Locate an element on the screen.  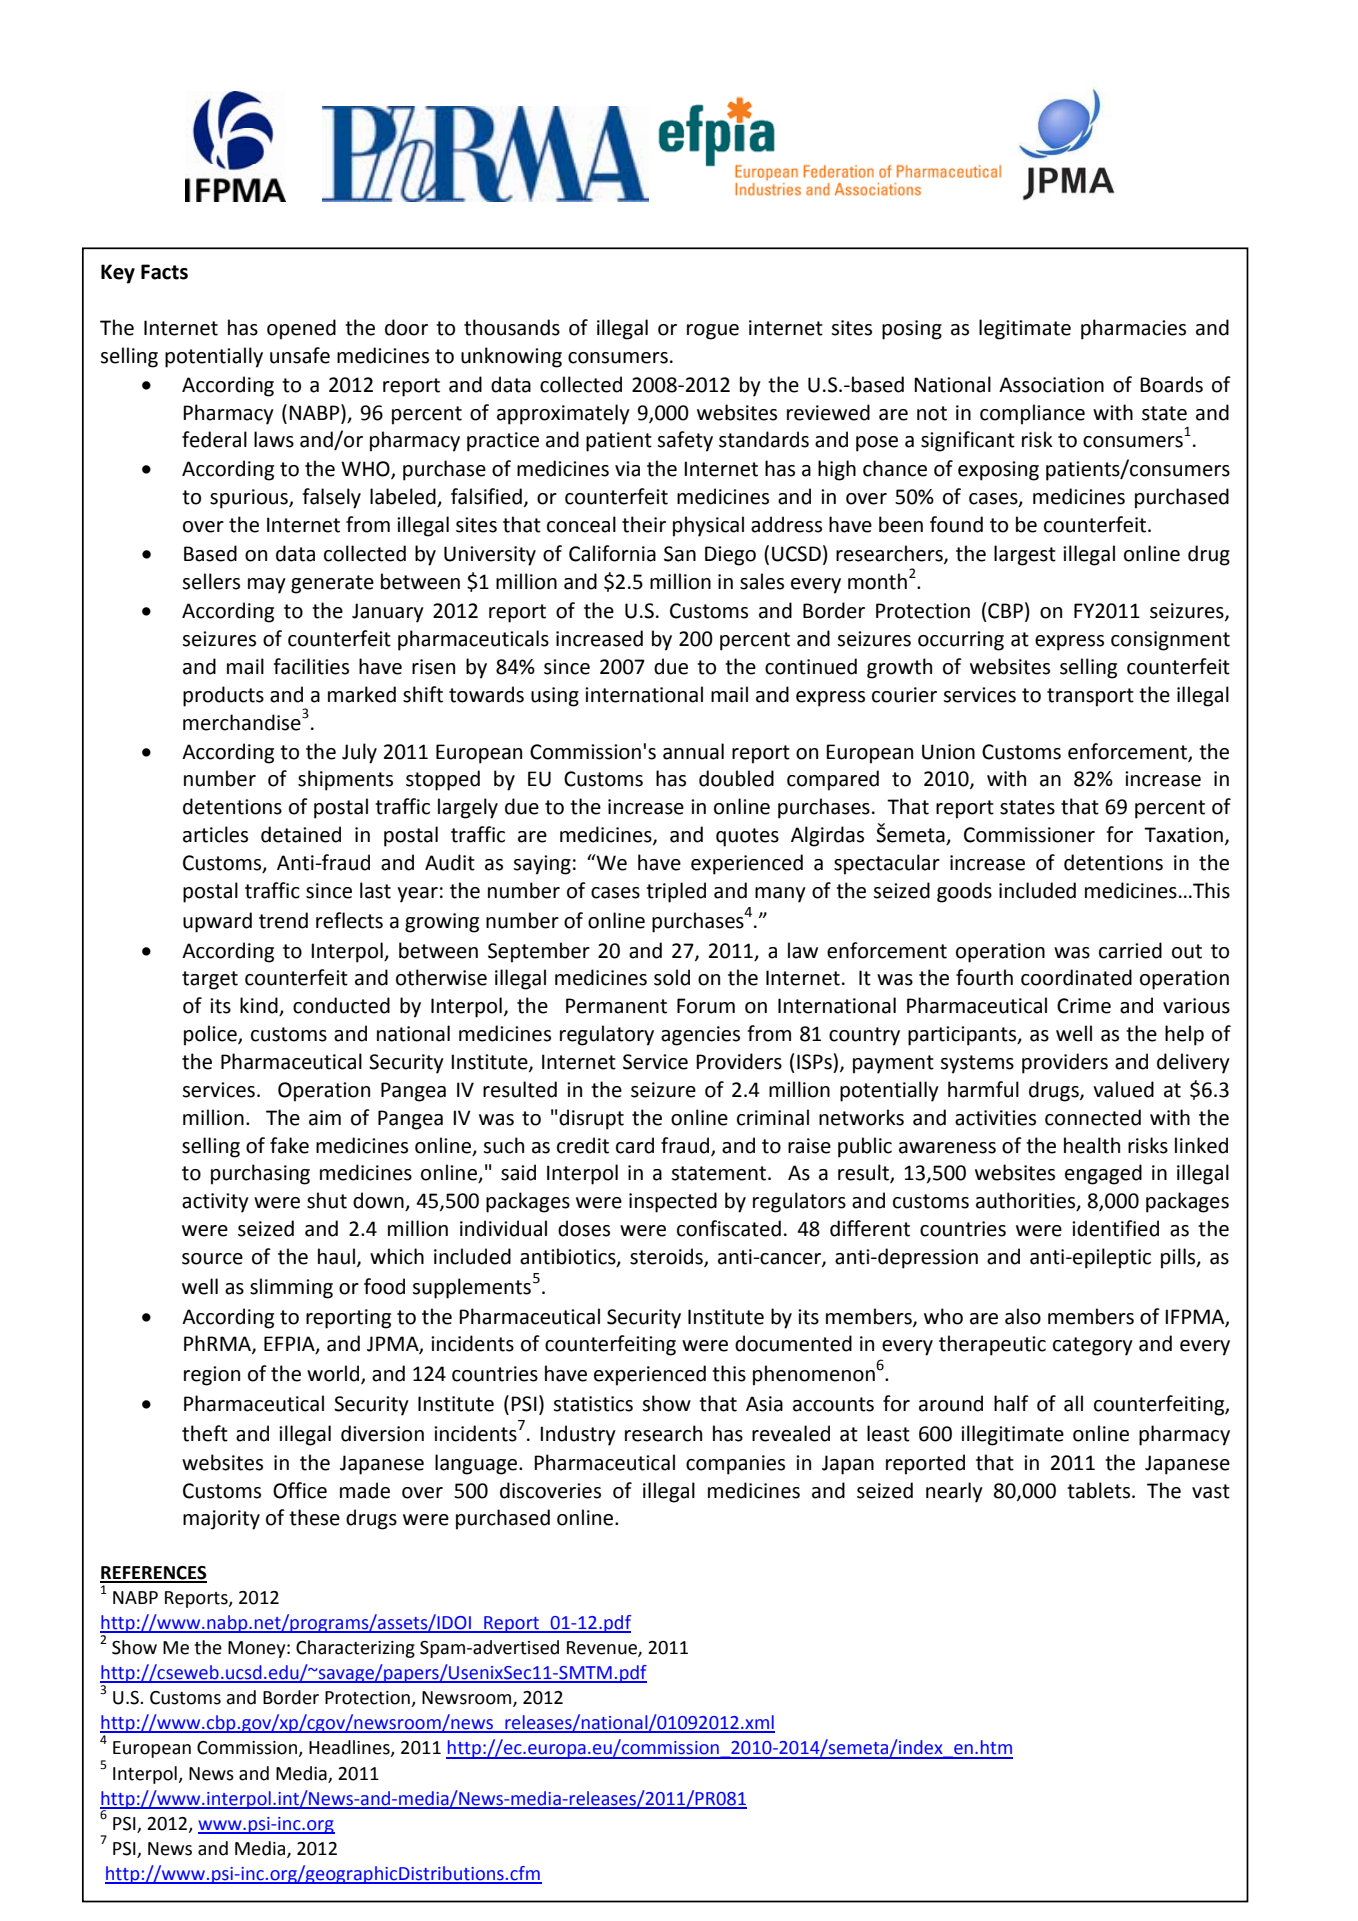
pharmacies is located at coordinates (1133, 329).
